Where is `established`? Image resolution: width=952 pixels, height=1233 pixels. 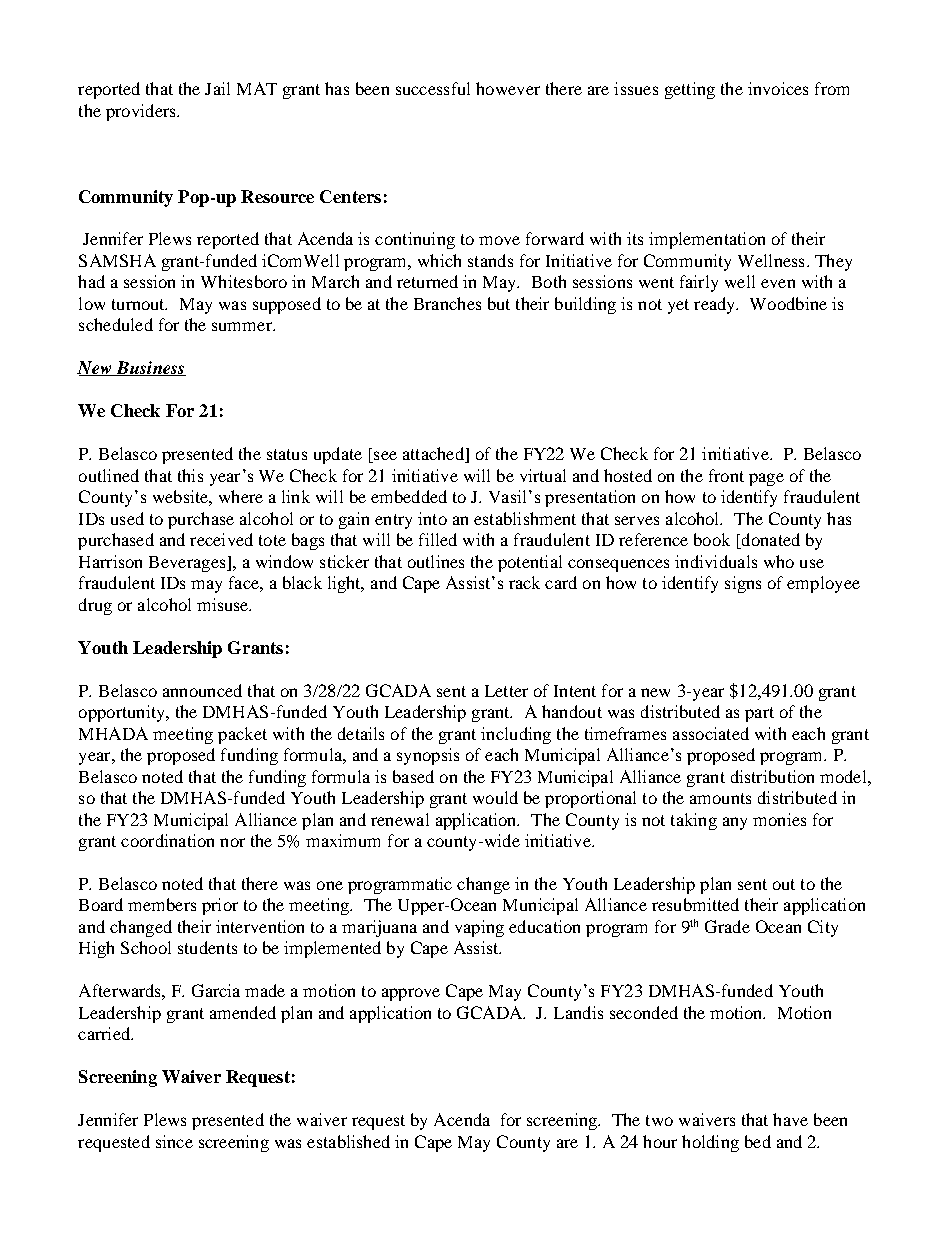
established is located at coordinates (348, 1141).
